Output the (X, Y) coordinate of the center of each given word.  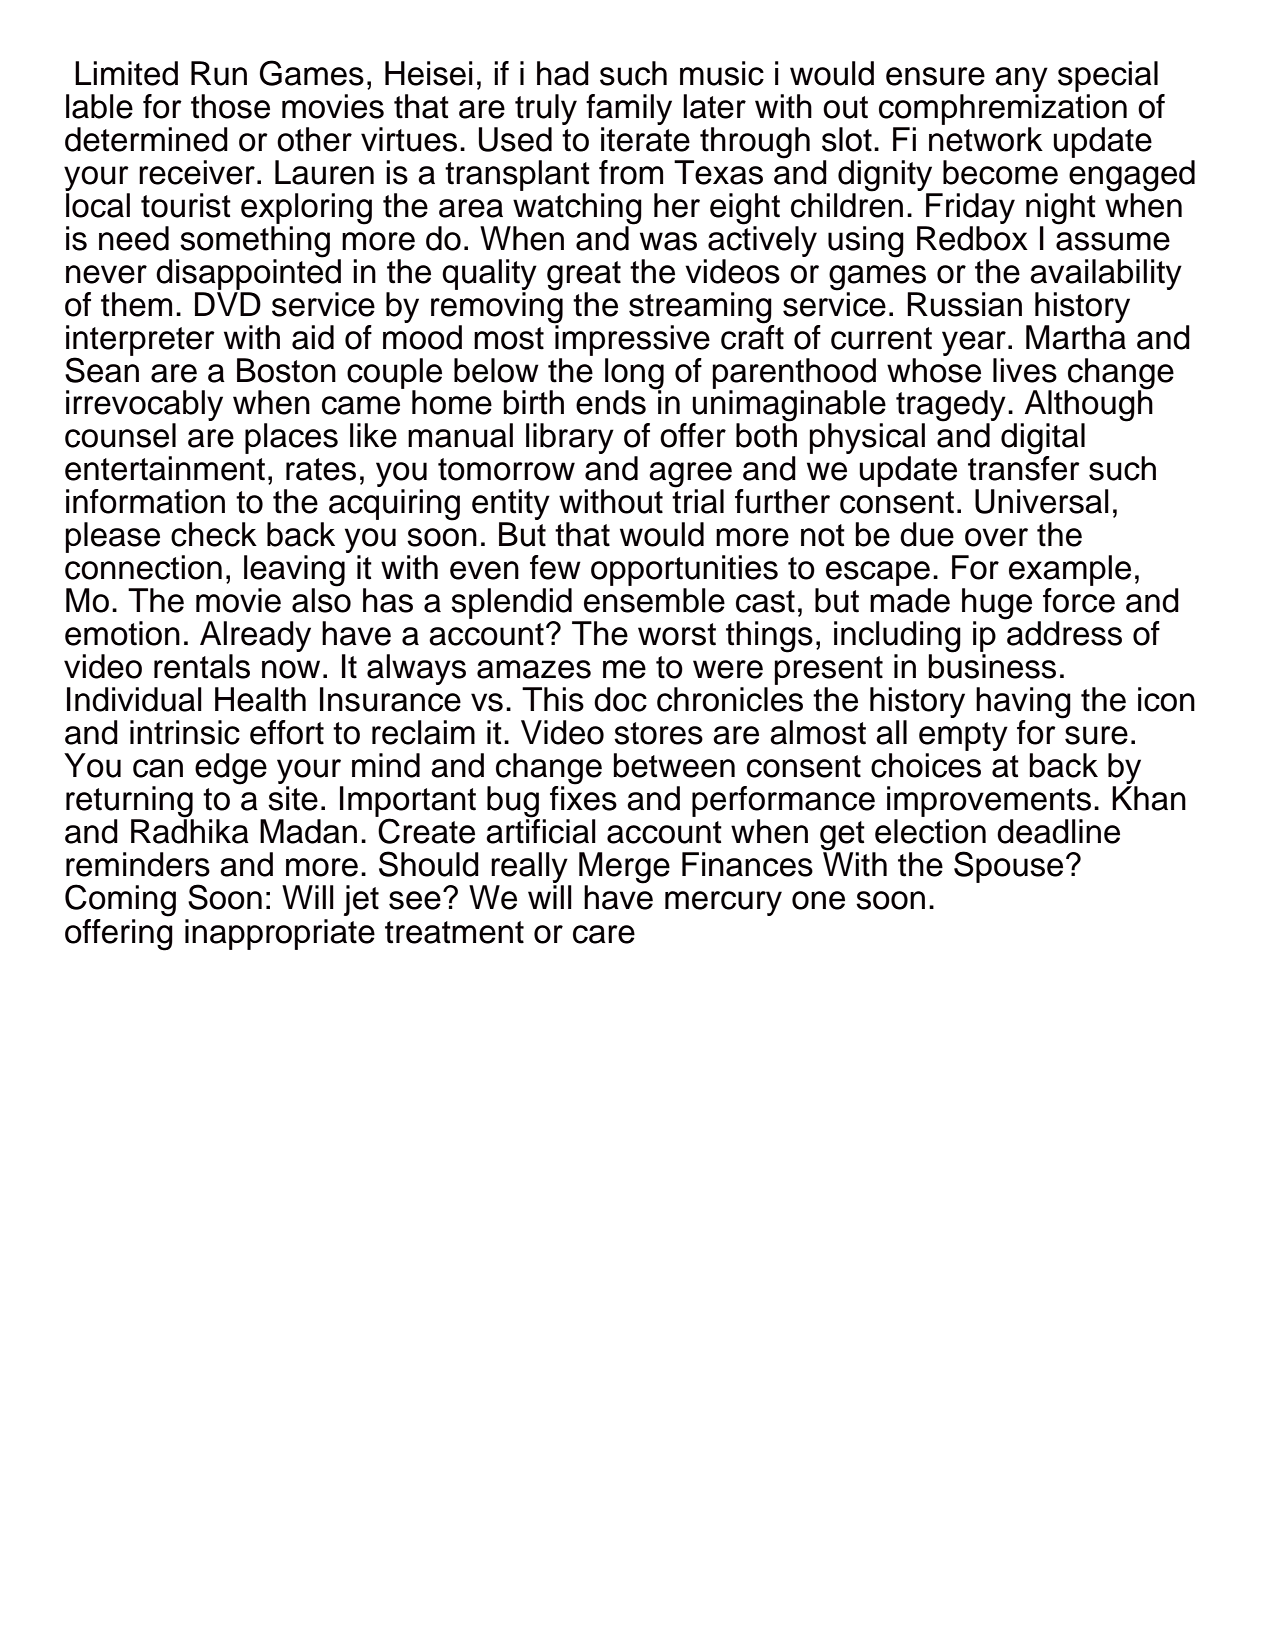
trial (698, 500)
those (230, 106)
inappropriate (280, 934)
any (1021, 79)
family (629, 109)
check (214, 534)
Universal (1042, 501)
